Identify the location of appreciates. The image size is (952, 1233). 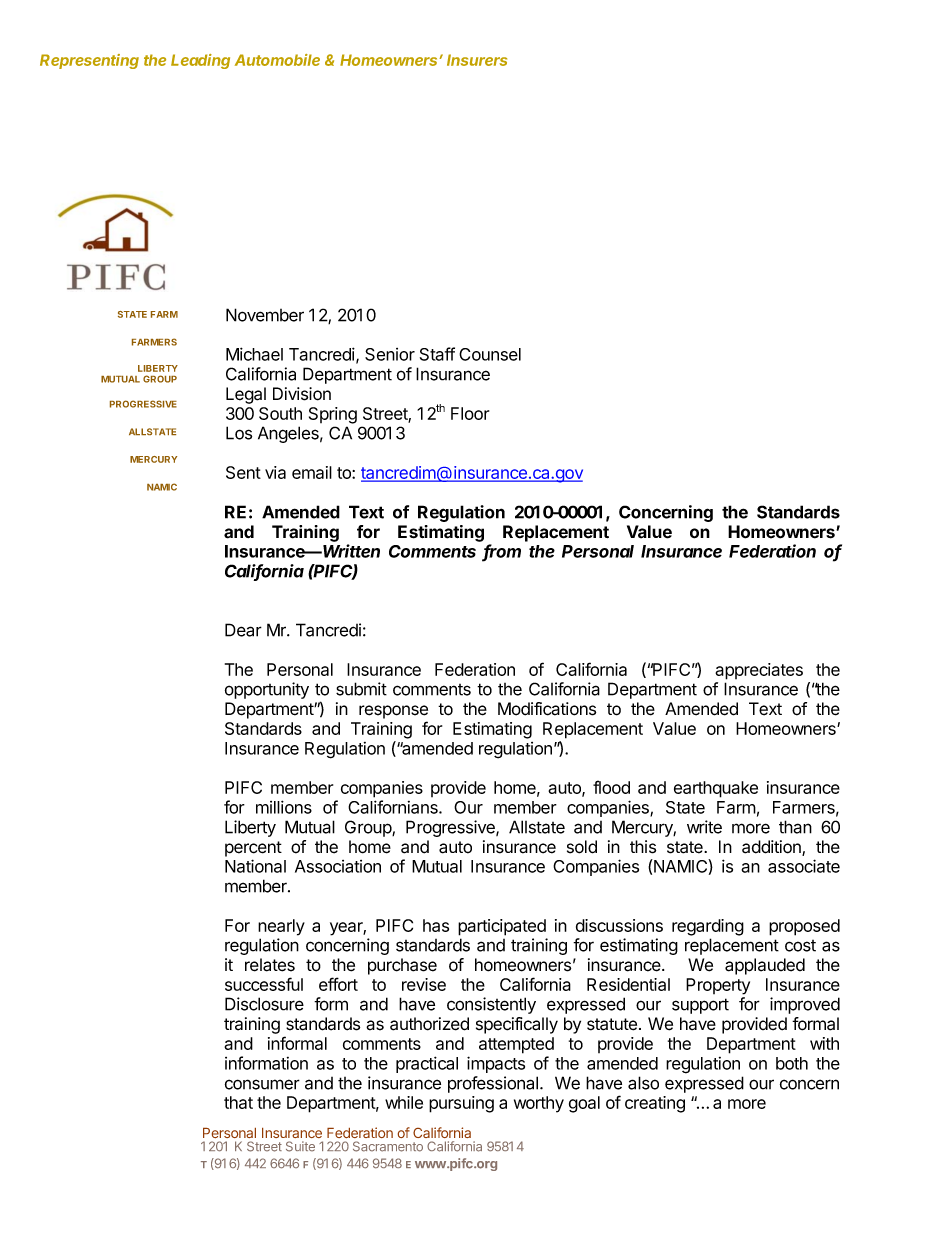
(759, 671).
